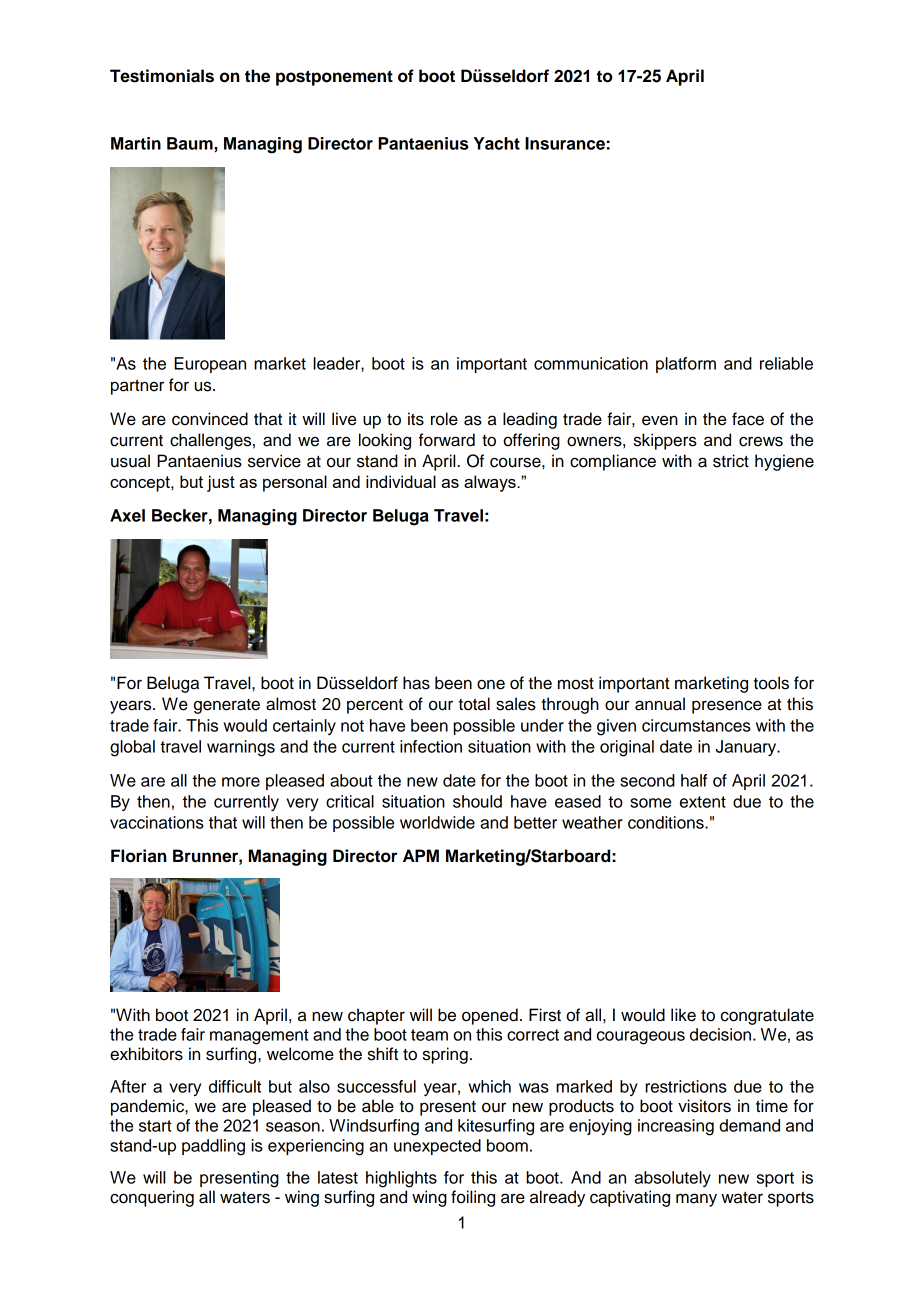 The image size is (924, 1308). Describe the element at coordinates (727, 707) in the screenshot. I see `presence` at that location.
